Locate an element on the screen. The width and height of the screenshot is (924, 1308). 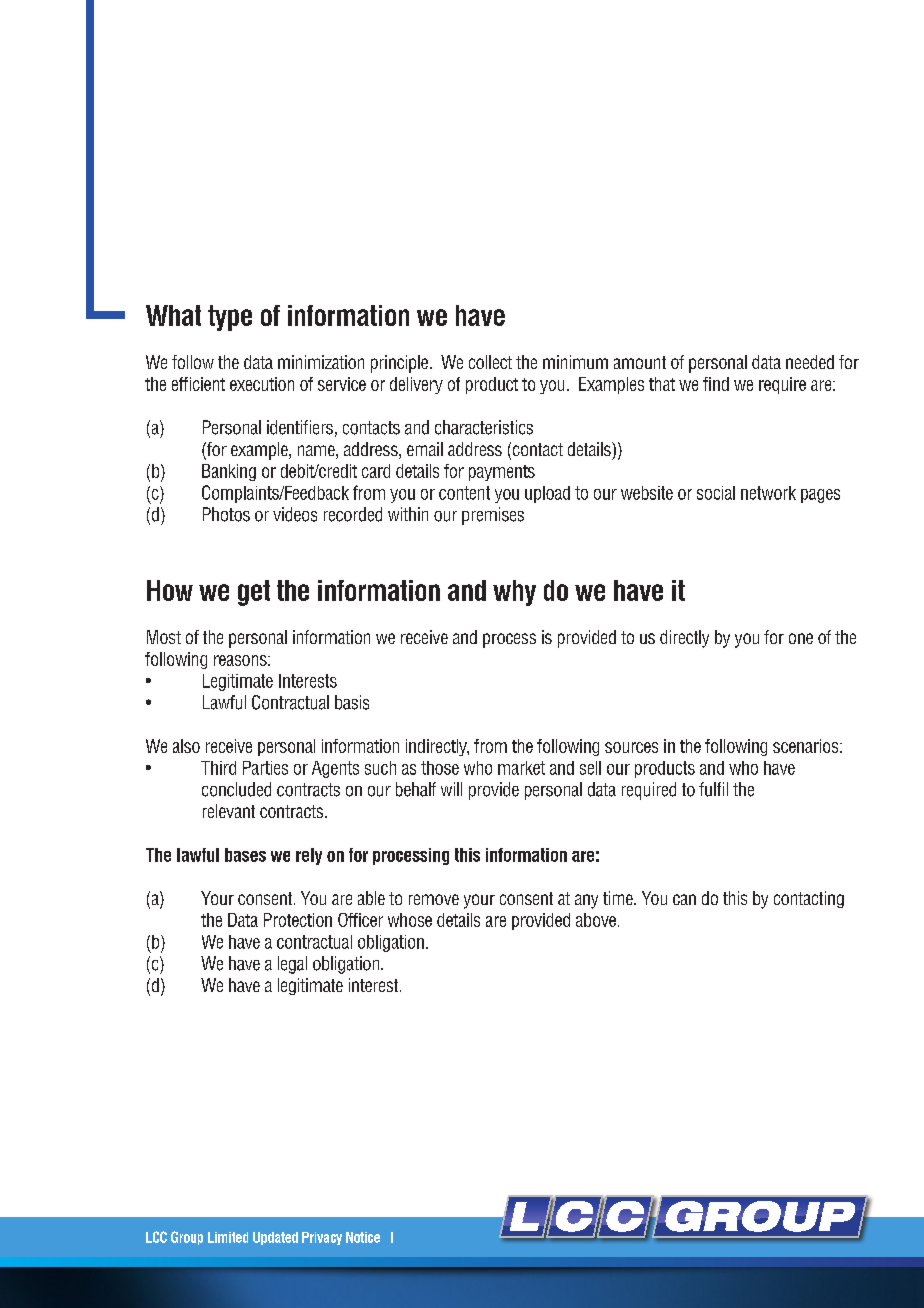
find is located at coordinates (716, 384).
